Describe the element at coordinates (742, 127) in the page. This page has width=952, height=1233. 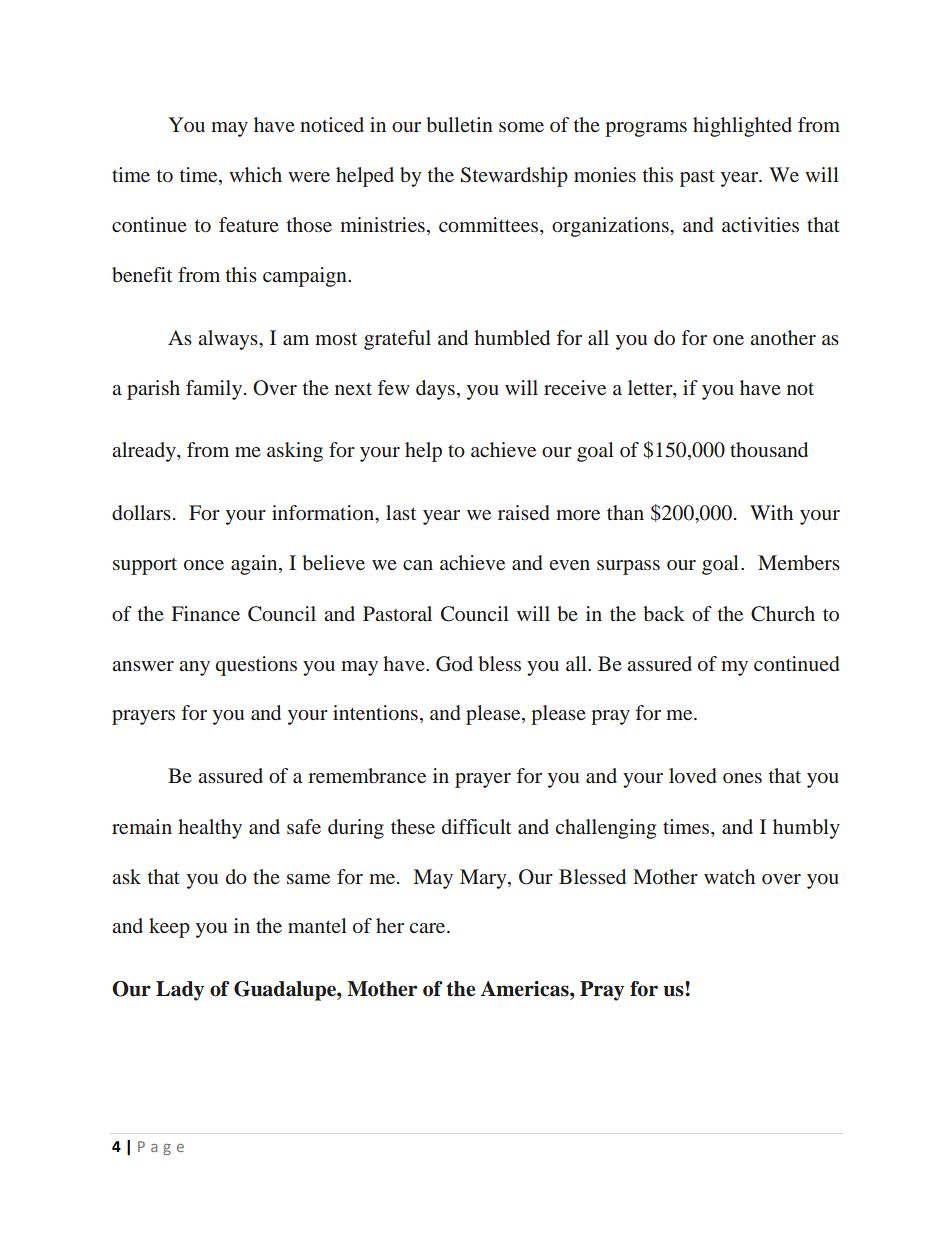
I see `highlighted` at that location.
